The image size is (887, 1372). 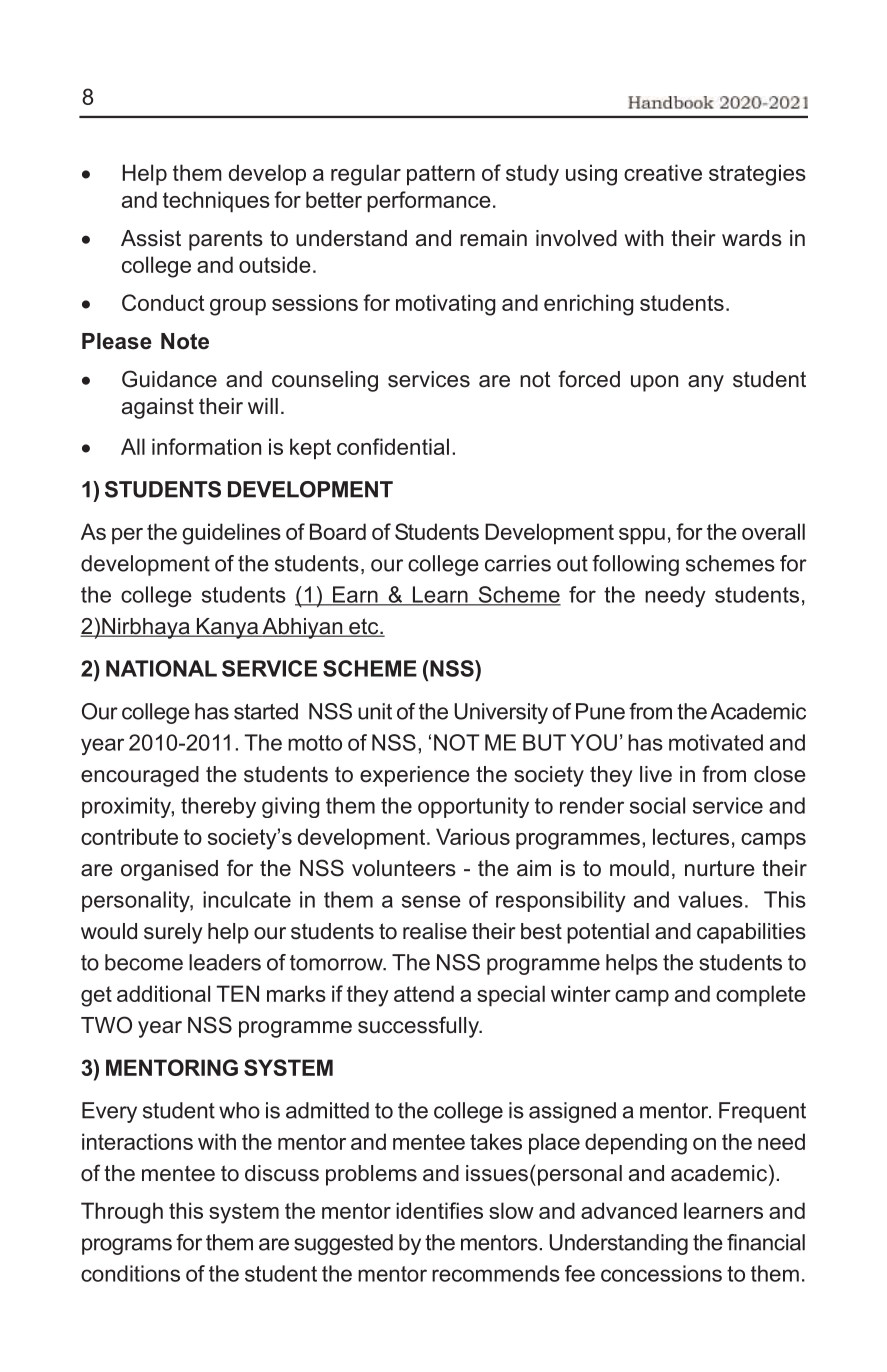 What do you see at coordinates (393, 446) in the page?
I see `confidential` at bounding box center [393, 446].
